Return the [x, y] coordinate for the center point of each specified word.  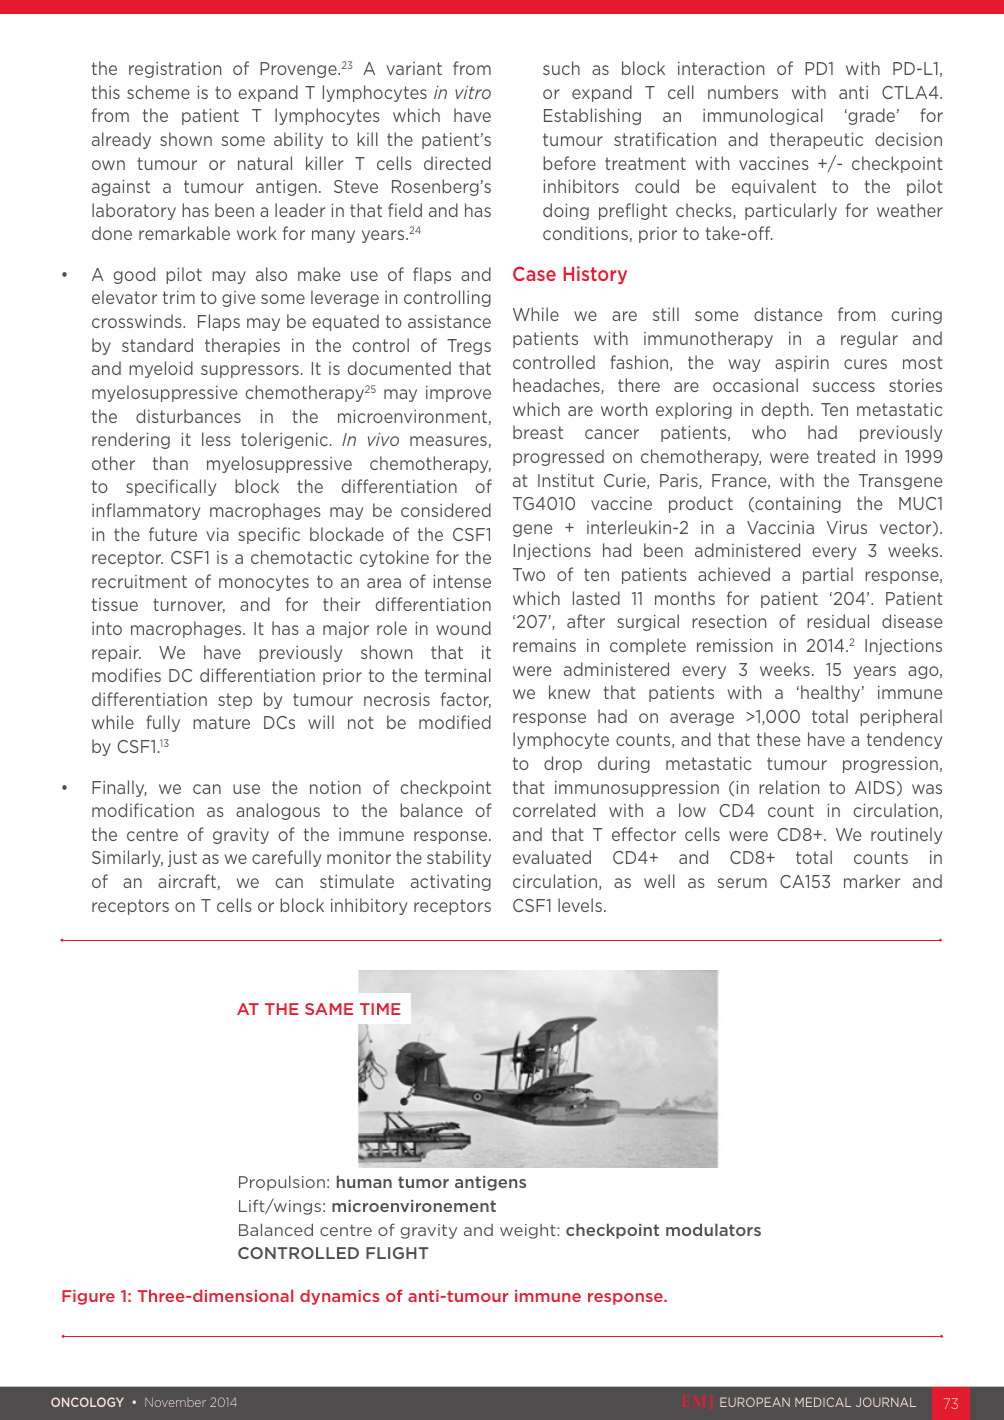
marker [872, 881]
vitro [473, 92]
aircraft [187, 881]
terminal [458, 675]
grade [870, 116]
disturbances [188, 416]
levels [580, 905]
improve [458, 394]
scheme [158, 92]
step [235, 701]
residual [838, 621]
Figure [88, 1297]
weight [529, 1231]
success [844, 387]
